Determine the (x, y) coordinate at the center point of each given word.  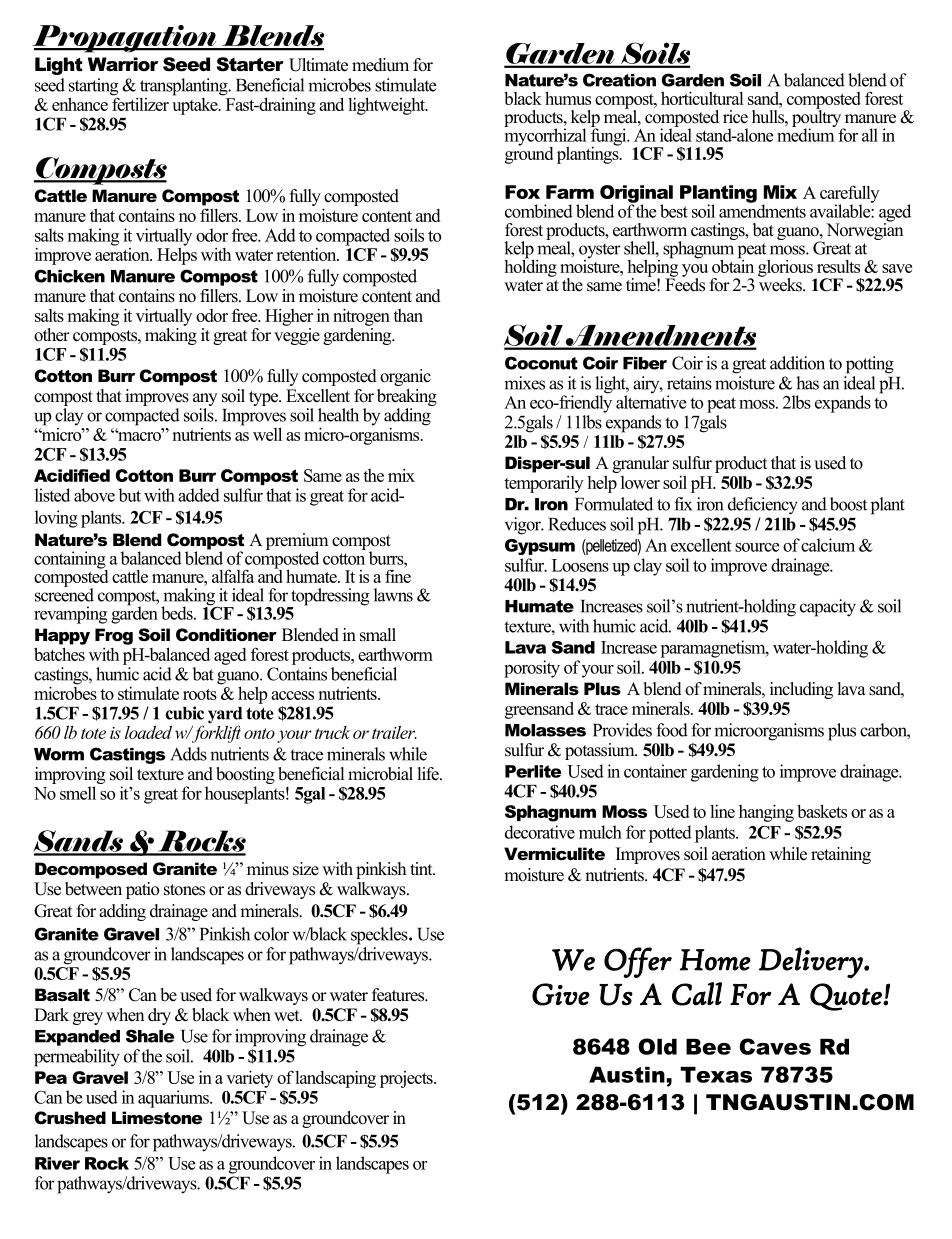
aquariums (174, 1099)
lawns (393, 595)
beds (178, 613)
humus (568, 98)
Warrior (123, 64)
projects (407, 1079)
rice (735, 117)
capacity (828, 608)
